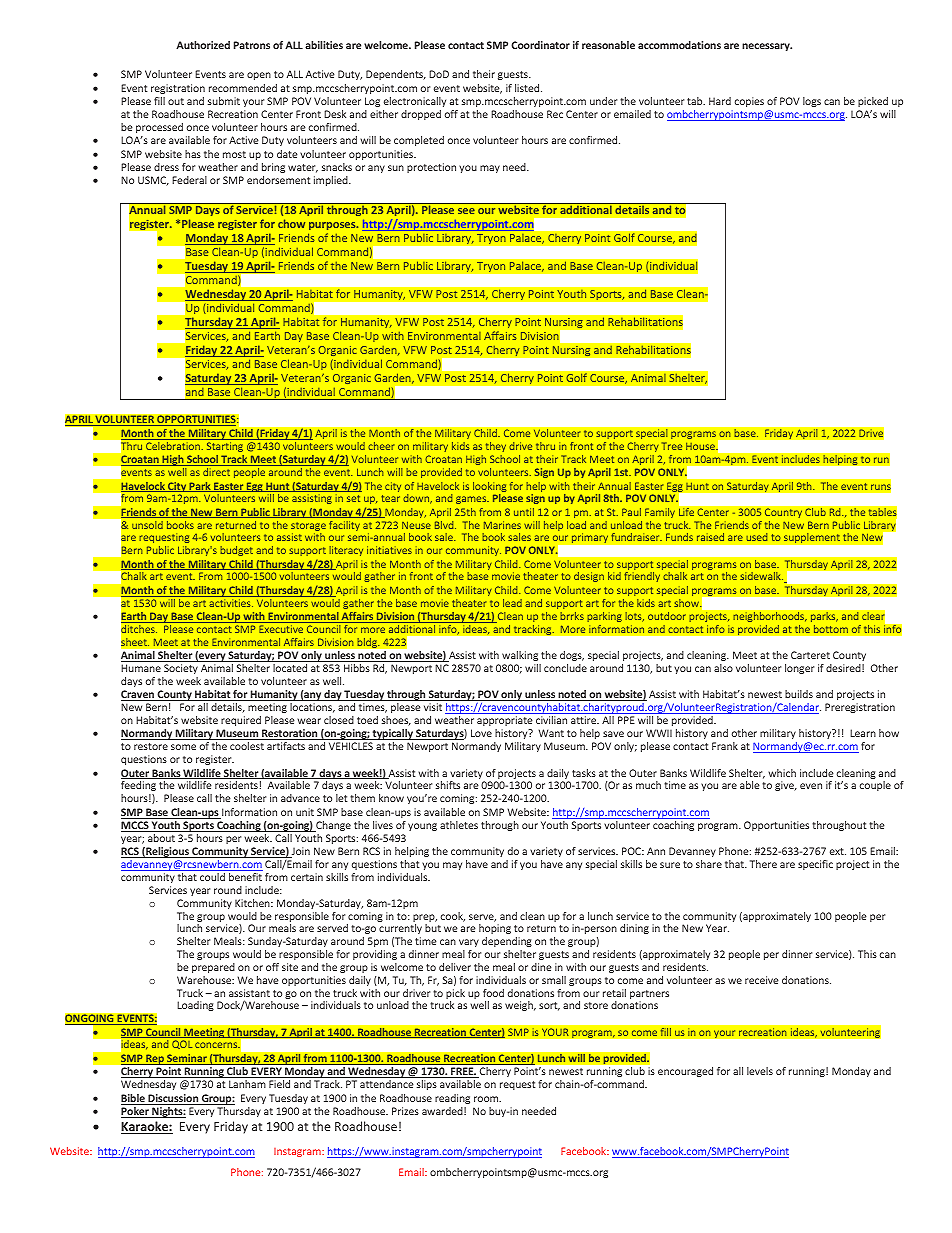  I want to click on recommended, so click(243, 88).
